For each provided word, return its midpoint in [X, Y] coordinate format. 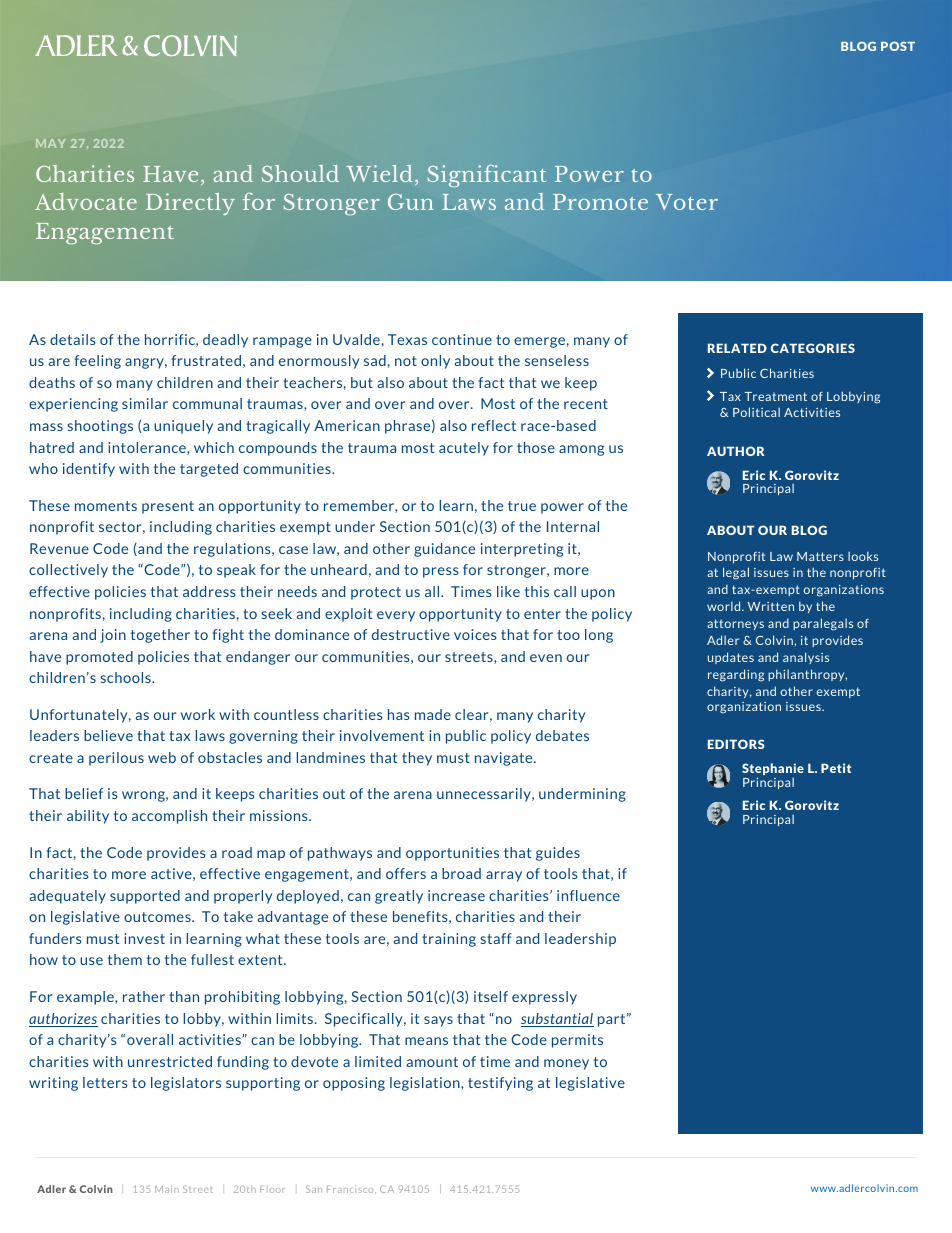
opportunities [452, 854]
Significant [486, 176]
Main [167, 1189]
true [522, 506]
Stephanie [773, 770]
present [168, 507]
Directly [190, 204]
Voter [687, 202]
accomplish [169, 817]
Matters [820, 556]
